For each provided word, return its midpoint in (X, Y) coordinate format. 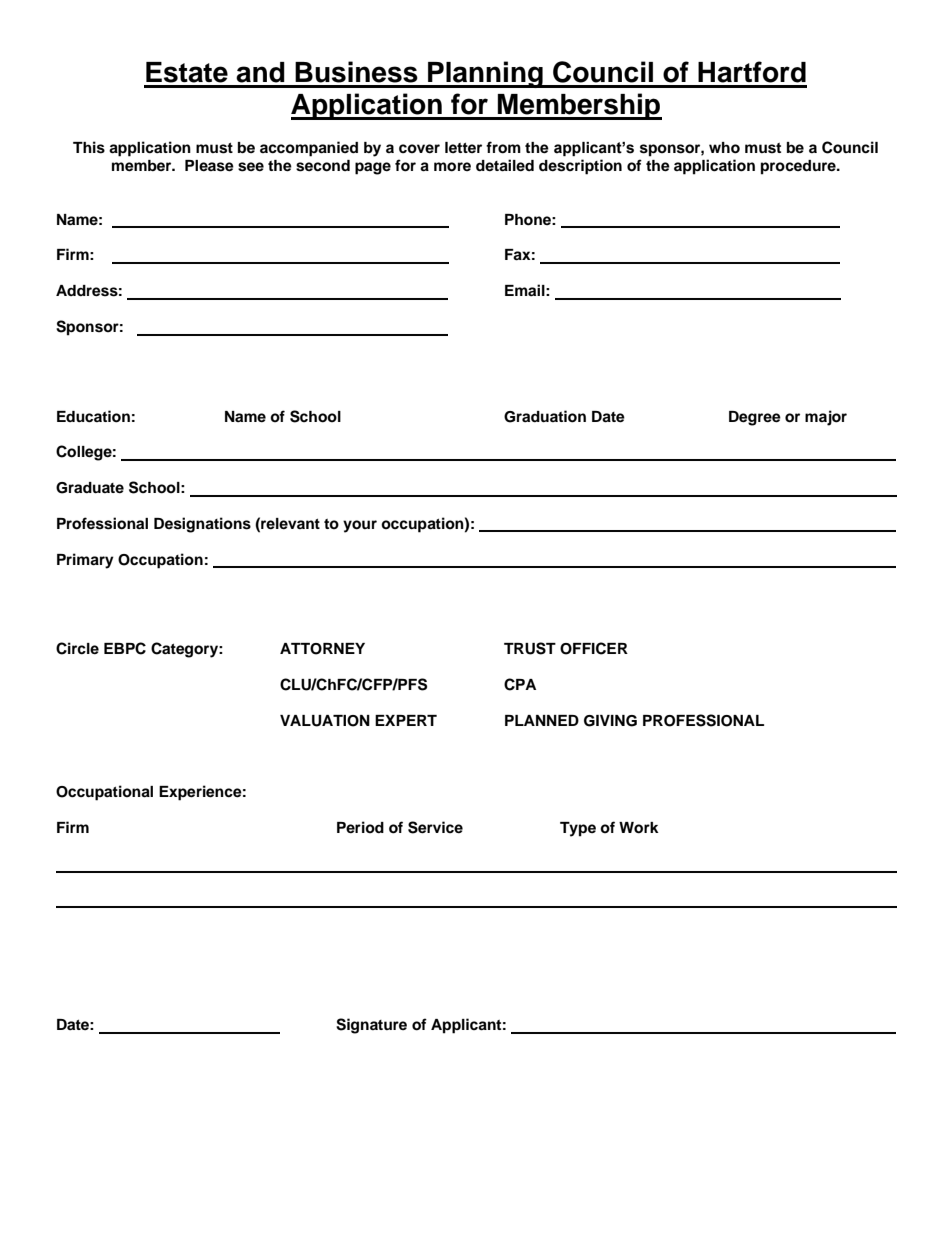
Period (360, 827)
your (360, 526)
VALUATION (325, 721)
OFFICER (594, 648)
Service (435, 827)
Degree (755, 418)
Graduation (545, 416)
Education (93, 416)
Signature (371, 1026)
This (89, 147)
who (724, 148)
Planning (485, 74)
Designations (202, 525)
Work (639, 828)
